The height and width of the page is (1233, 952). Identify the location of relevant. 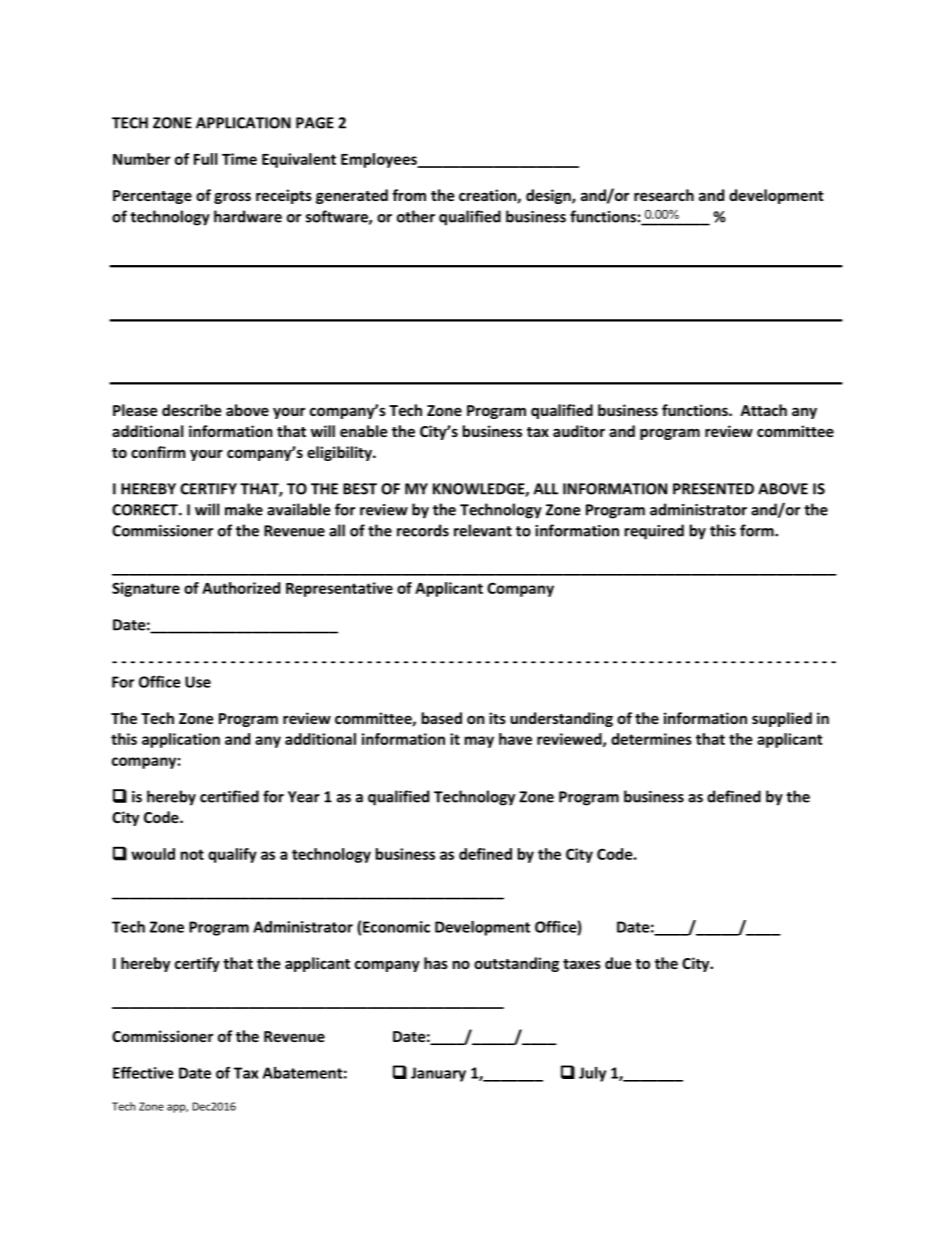
(483, 530).
